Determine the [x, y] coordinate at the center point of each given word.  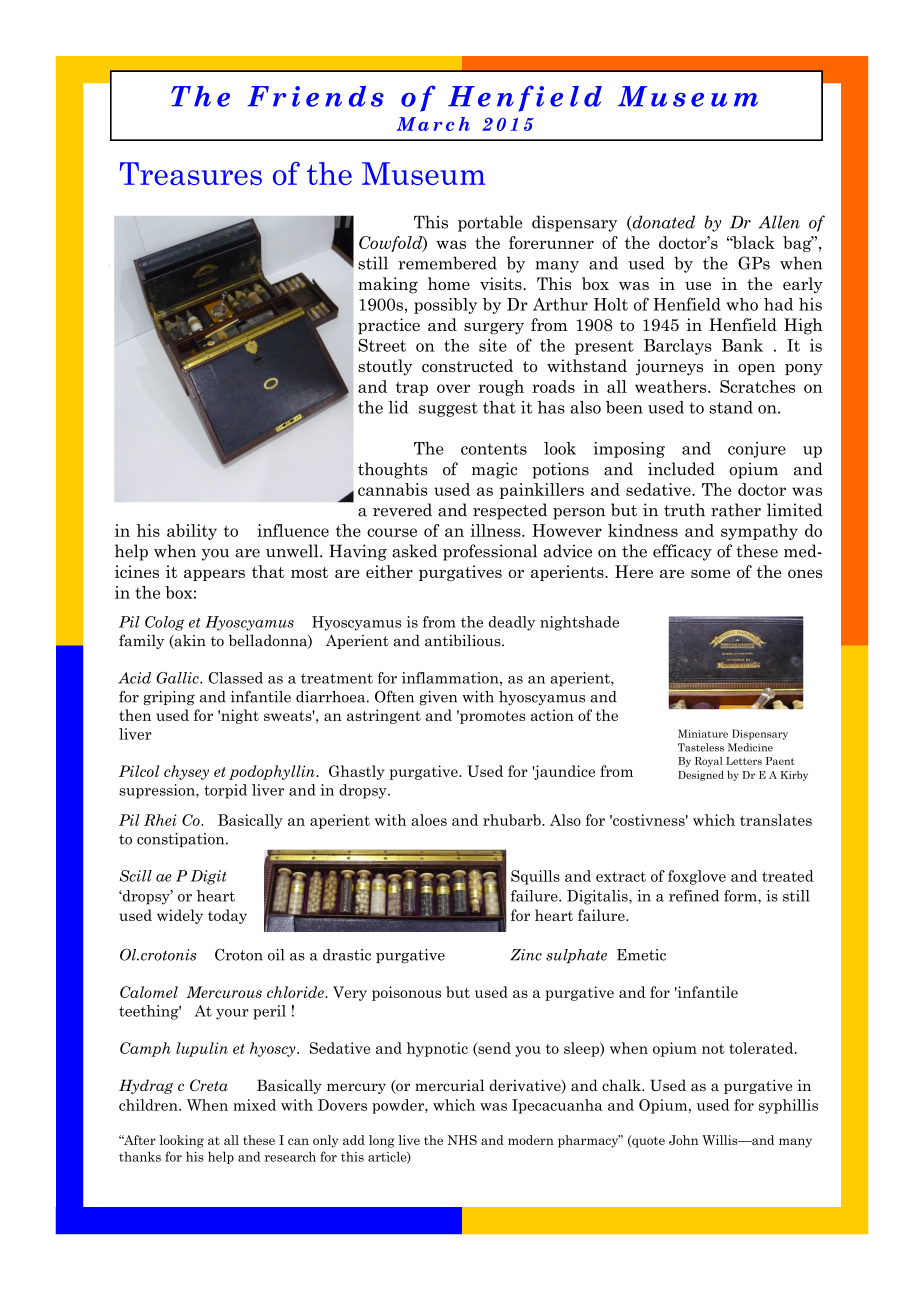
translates [776, 820]
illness [497, 530]
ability [192, 532]
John [684, 1140]
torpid [225, 791]
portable [490, 223]
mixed [254, 1105]
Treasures [191, 173]
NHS [462, 1140]
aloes [429, 820]
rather [736, 510]
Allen [779, 222]
